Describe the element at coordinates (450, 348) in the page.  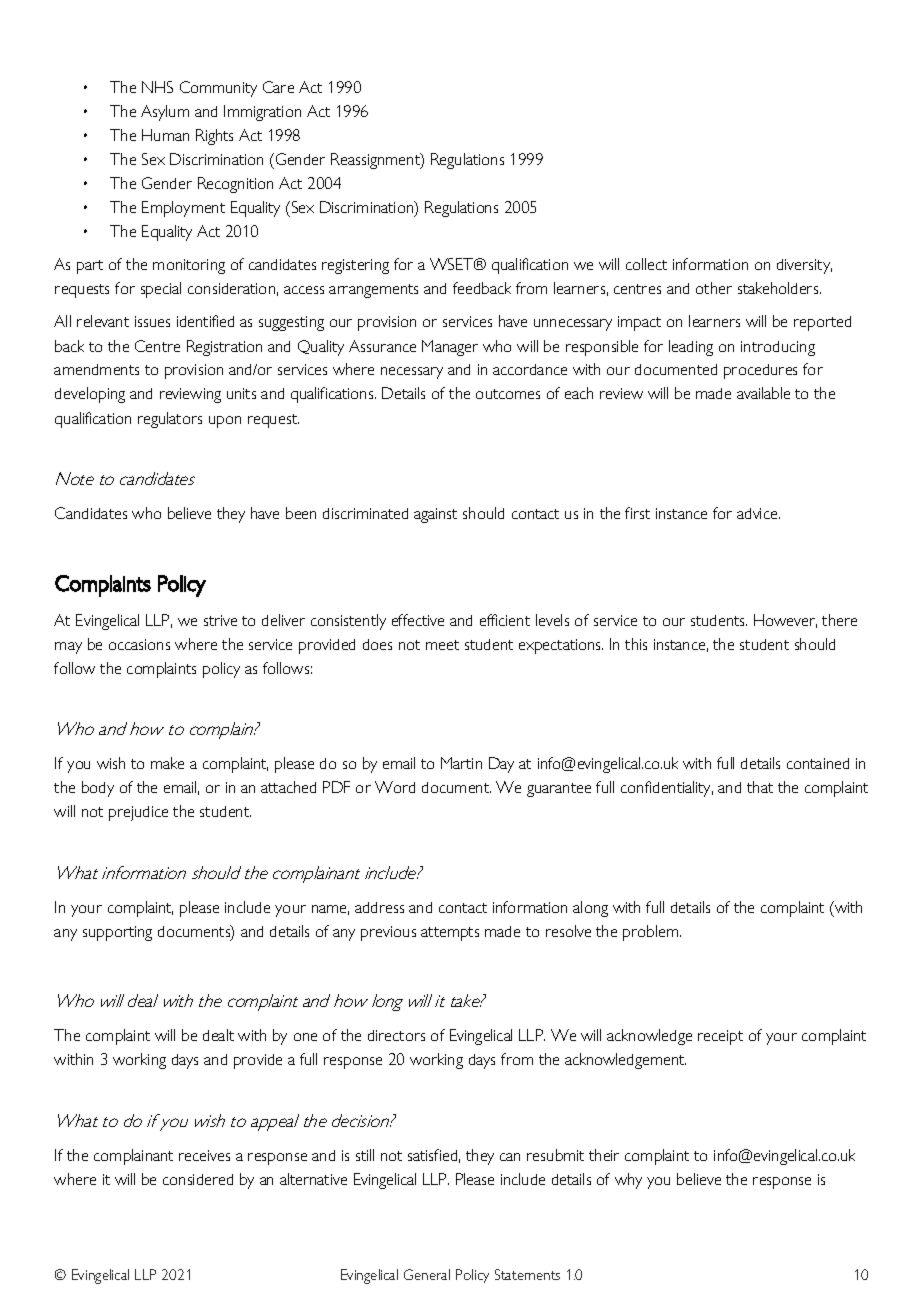
I see `Manager` at that location.
